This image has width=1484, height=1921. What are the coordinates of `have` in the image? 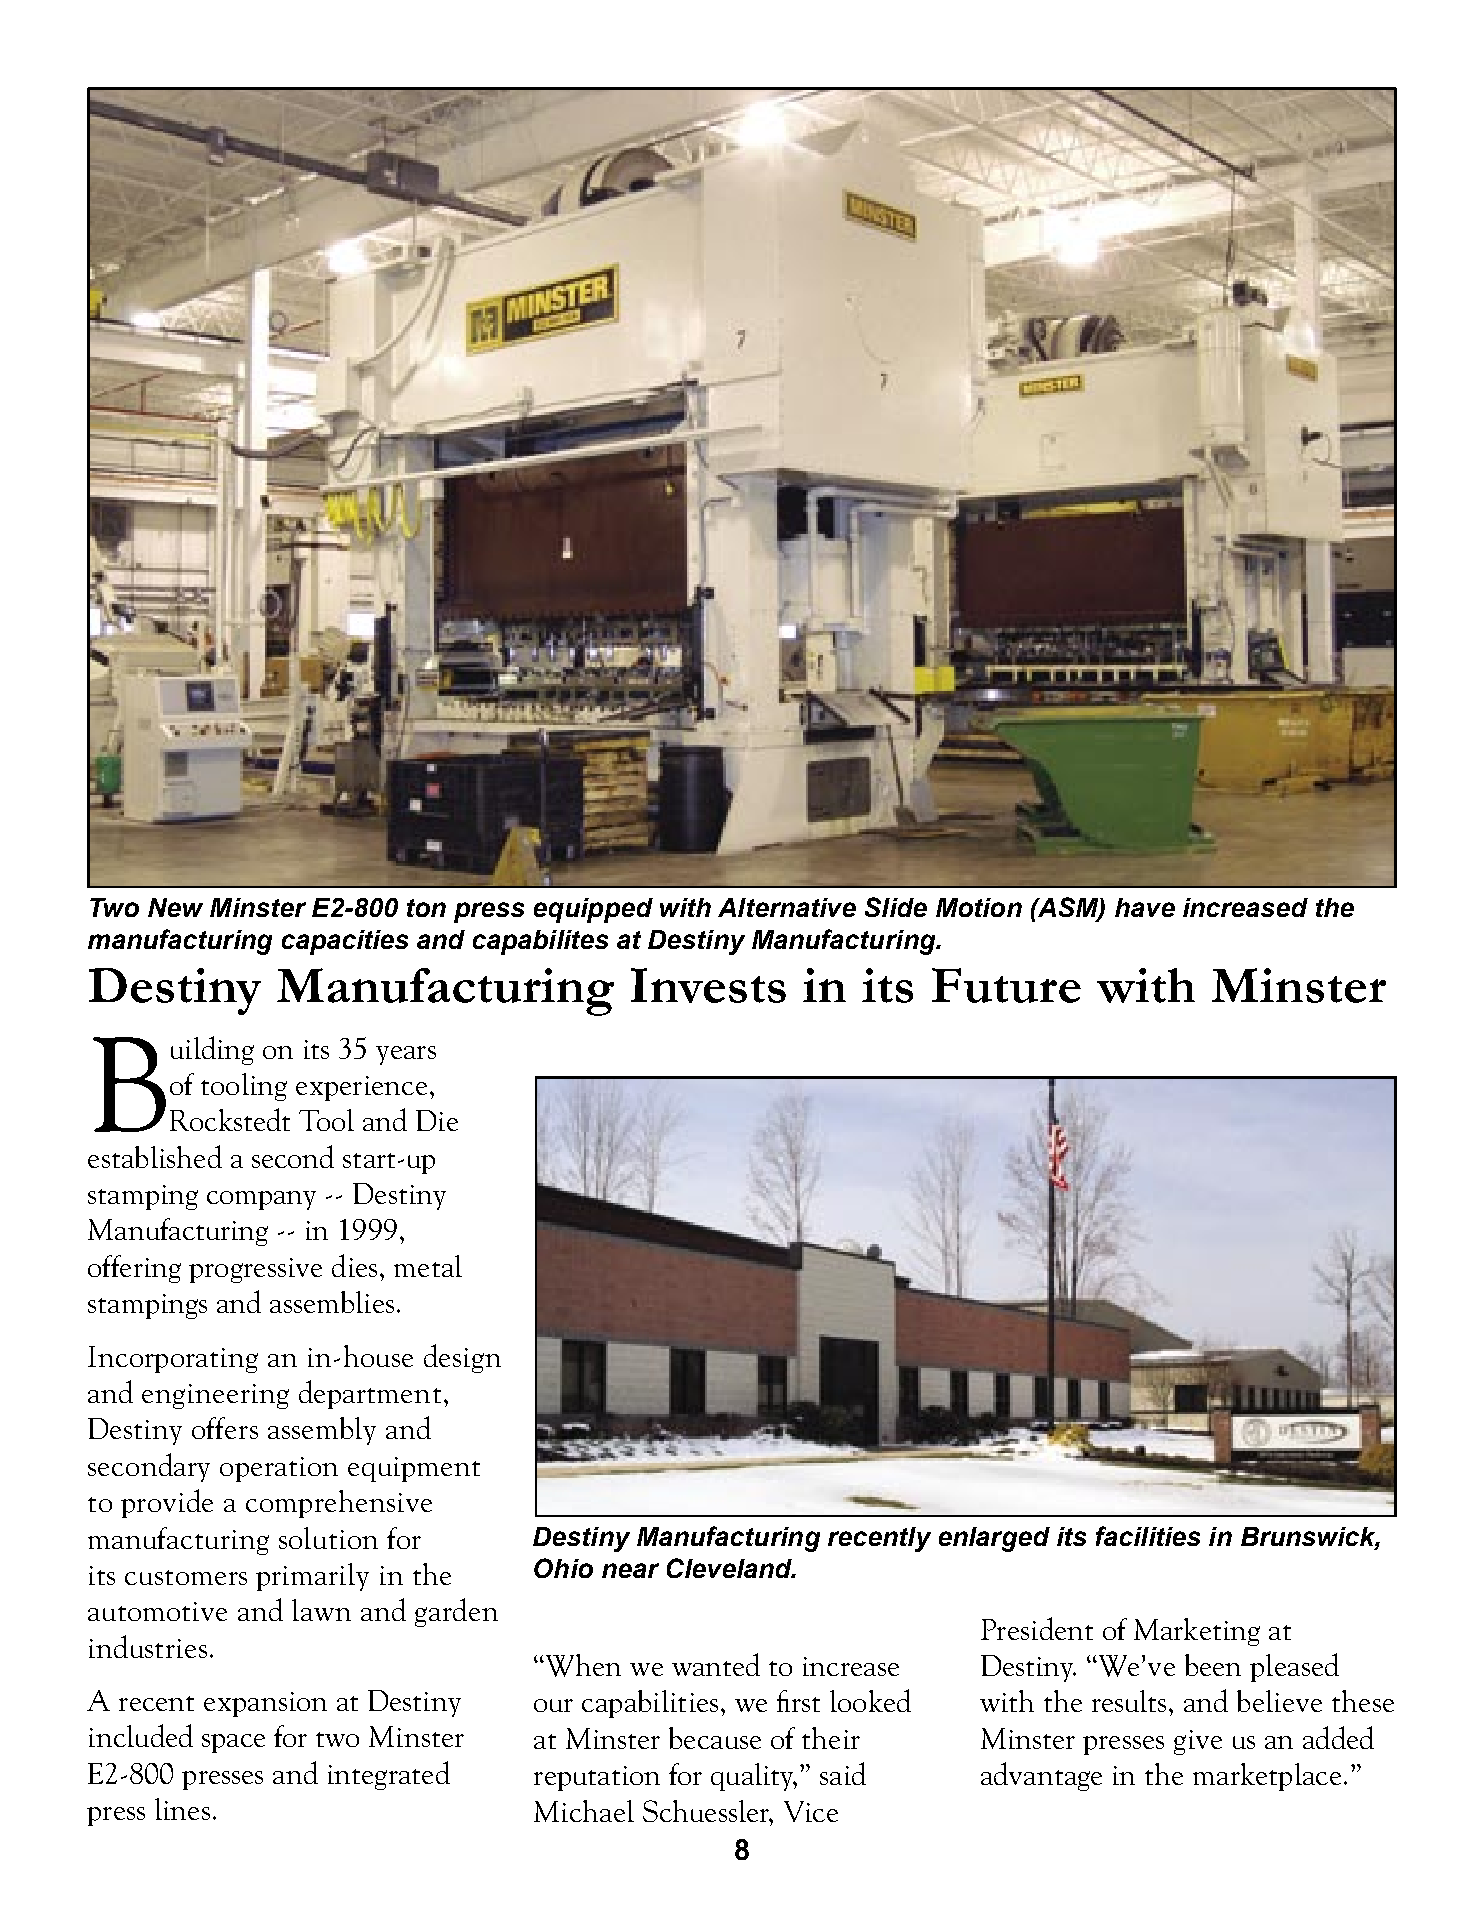 It's located at (1145, 907).
